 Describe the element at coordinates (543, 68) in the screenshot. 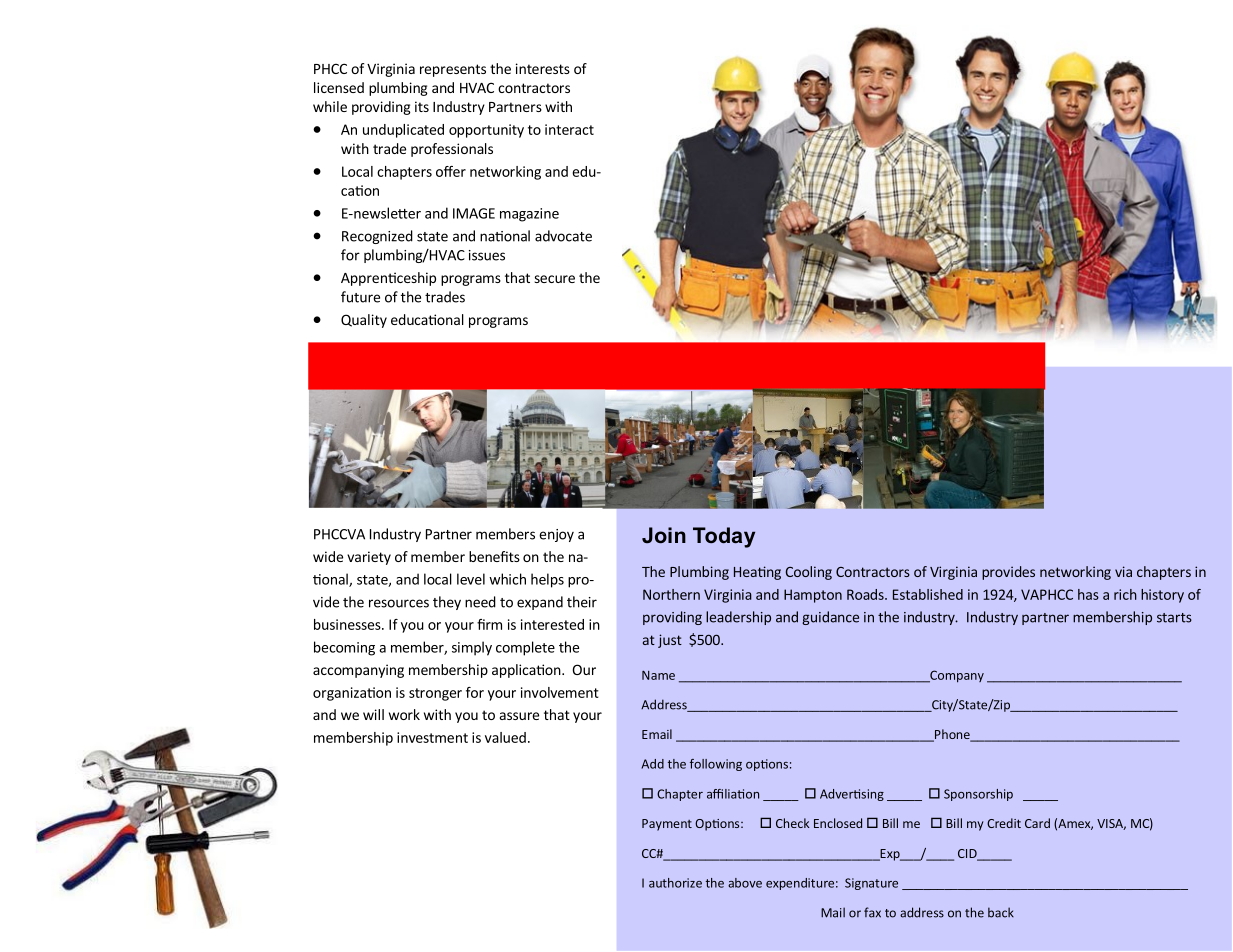

I see `interests` at that location.
